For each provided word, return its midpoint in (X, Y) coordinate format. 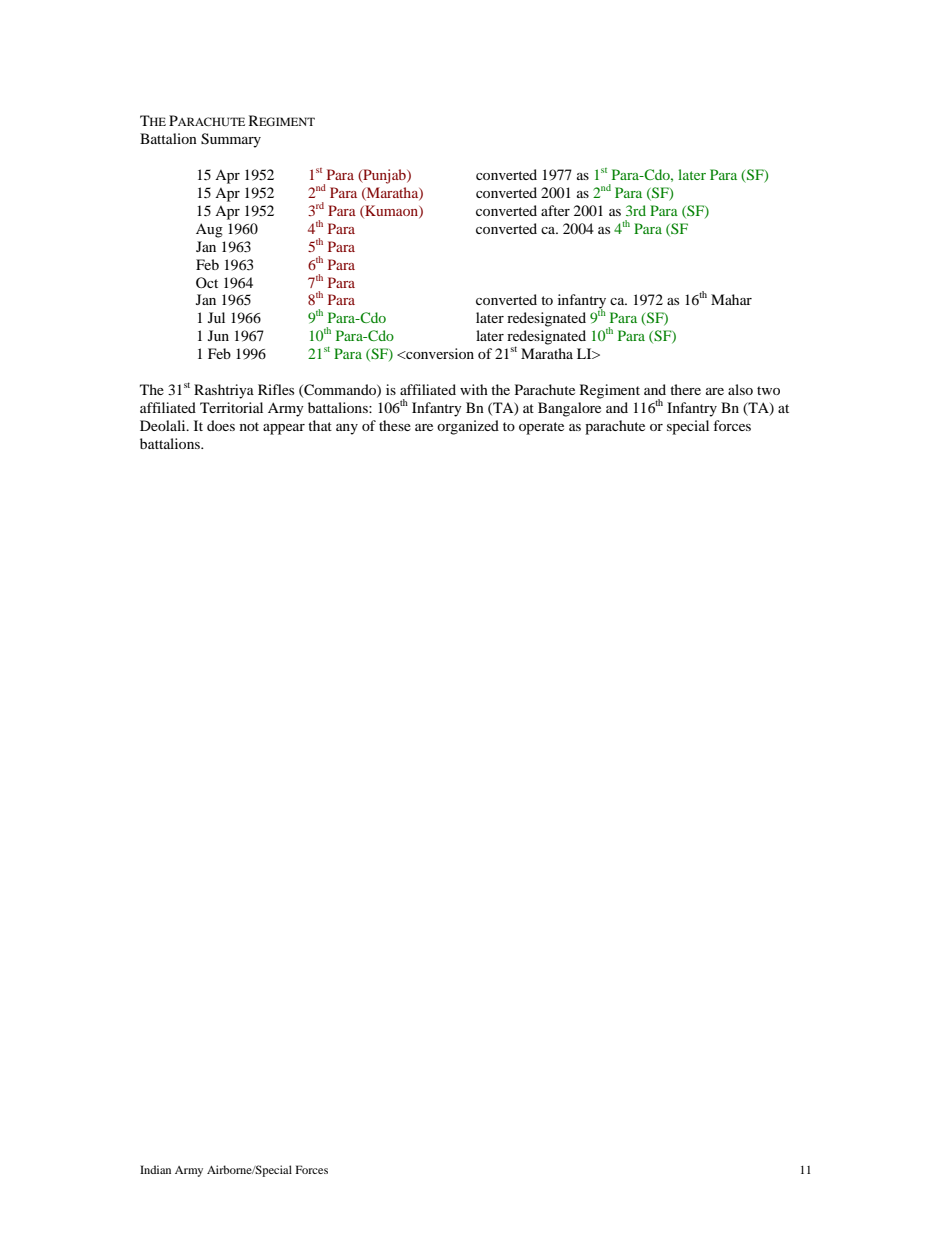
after (555, 210)
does (221, 425)
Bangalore (569, 409)
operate (541, 428)
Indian (155, 1169)
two (768, 390)
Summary (231, 140)
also (740, 389)
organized (468, 427)
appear (284, 429)
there (685, 389)
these (395, 425)
